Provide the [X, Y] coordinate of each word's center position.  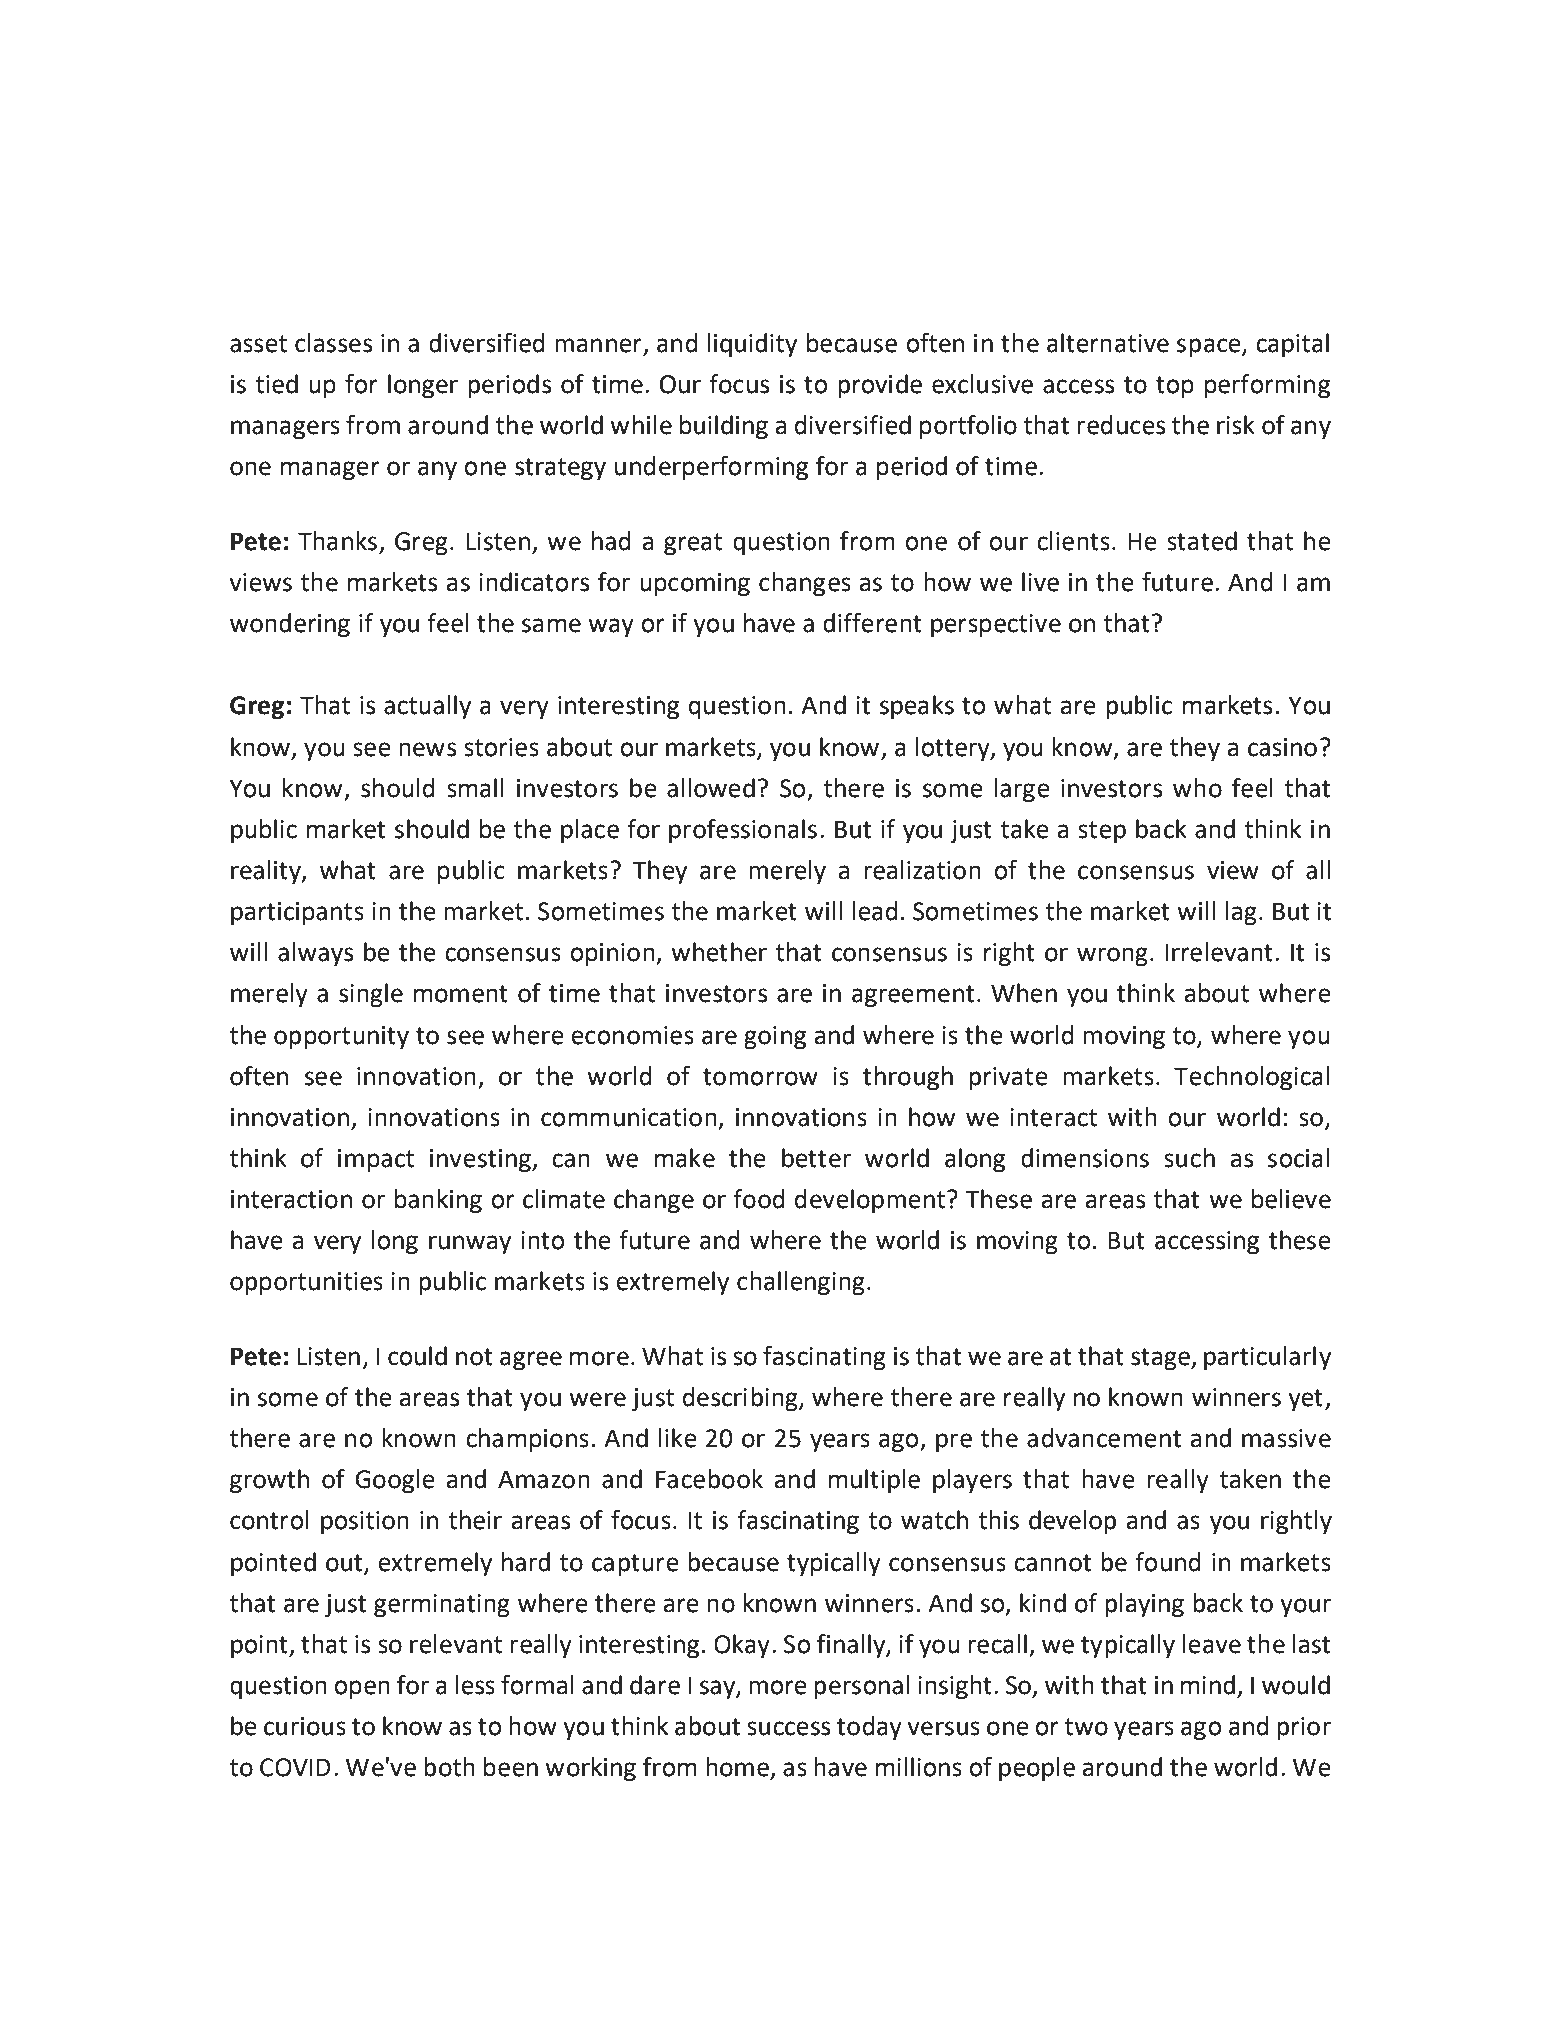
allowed [711, 788]
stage [1161, 1359]
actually [427, 707]
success [788, 1728]
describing [741, 1399]
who [1197, 788]
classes [333, 343]
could [417, 1356]
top [1175, 387]
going [775, 1038]
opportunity [341, 1038]
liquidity [752, 345]
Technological [1251, 1078]
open [362, 1689]
